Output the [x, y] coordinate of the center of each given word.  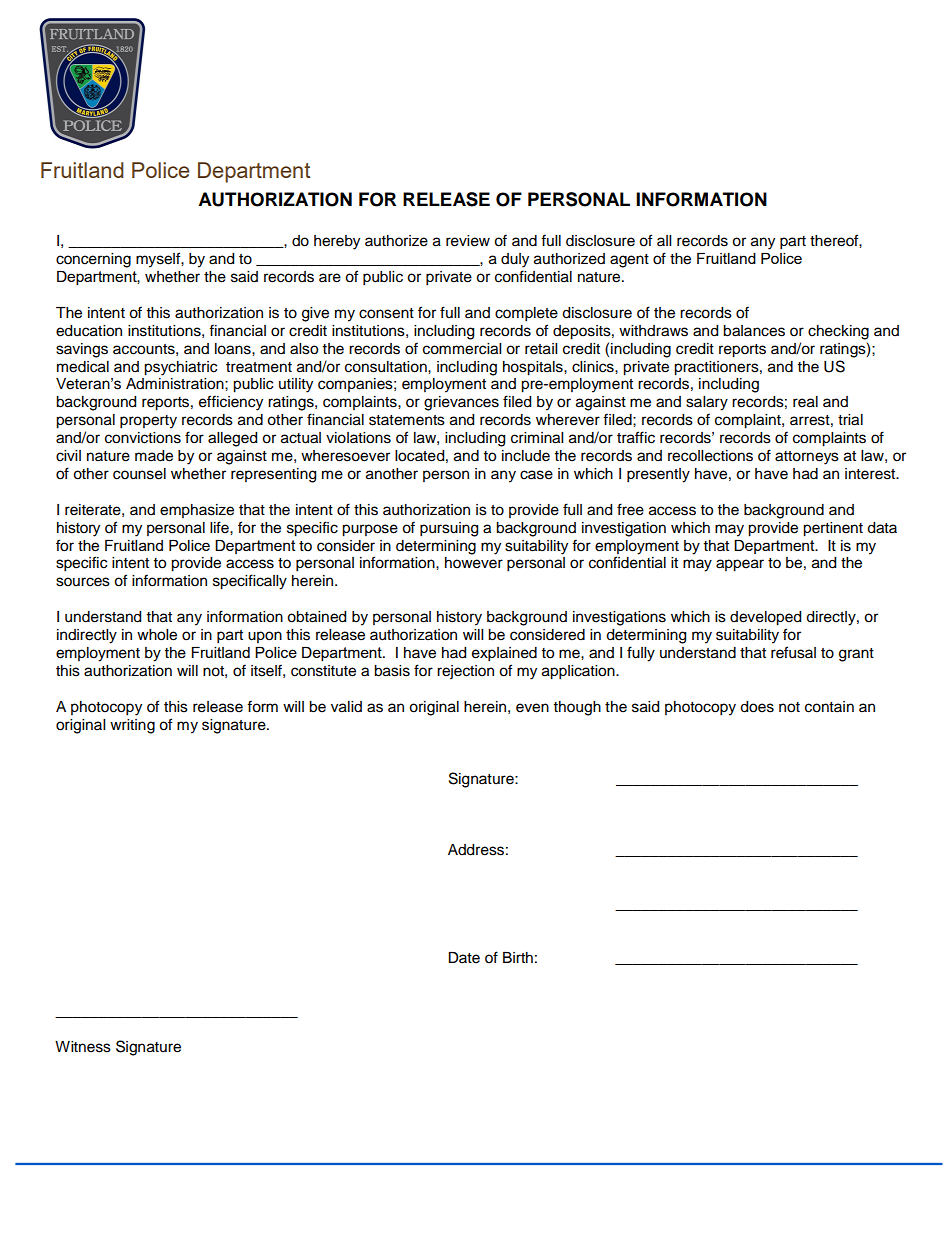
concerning [93, 260]
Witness [83, 1047]
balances [754, 331]
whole [157, 635]
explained [504, 654]
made [154, 456]
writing [132, 726]
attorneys [807, 458]
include [526, 456]
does [757, 707]
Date [464, 958]
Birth [518, 957]
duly [515, 260]
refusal [793, 652]
